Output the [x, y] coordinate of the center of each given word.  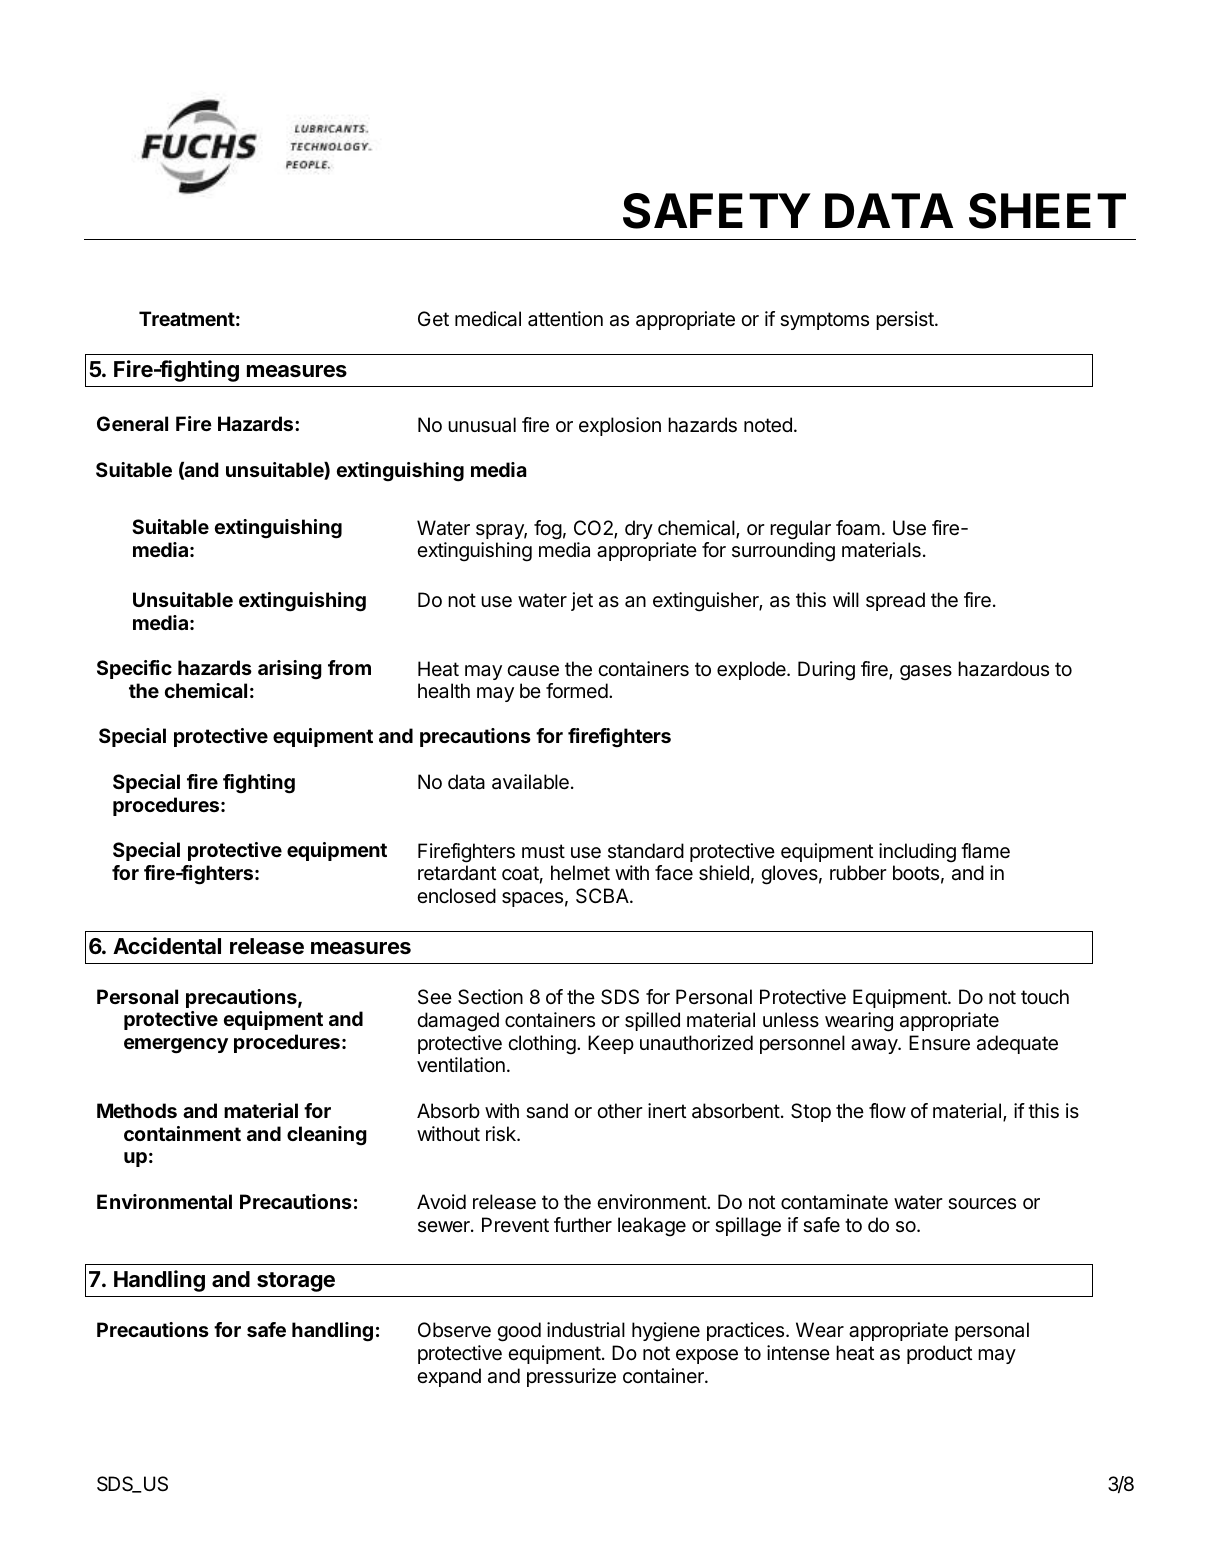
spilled [652, 1021]
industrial [586, 1330]
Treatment [187, 318]
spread [895, 601]
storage [296, 1282]
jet [582, 601]
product [939, 1354]
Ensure [939, 1043]
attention [565, 319]
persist [906, 320]
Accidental [167, 946]
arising [290, 670]
